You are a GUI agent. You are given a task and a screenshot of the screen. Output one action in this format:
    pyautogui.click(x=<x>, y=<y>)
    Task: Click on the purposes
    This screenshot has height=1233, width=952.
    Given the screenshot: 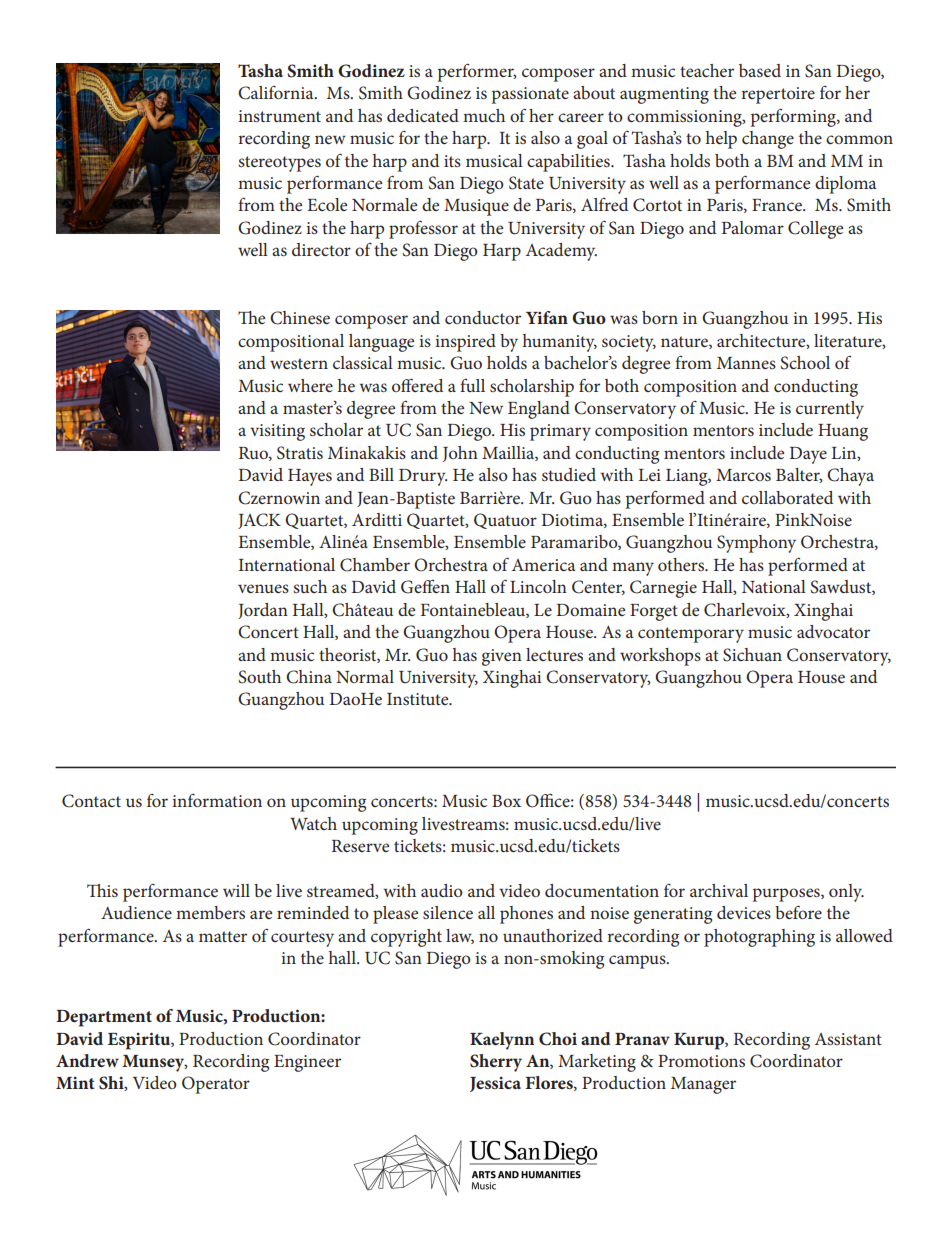 What is the action you would take?
    pyautogui.click(x=787, y=895)
